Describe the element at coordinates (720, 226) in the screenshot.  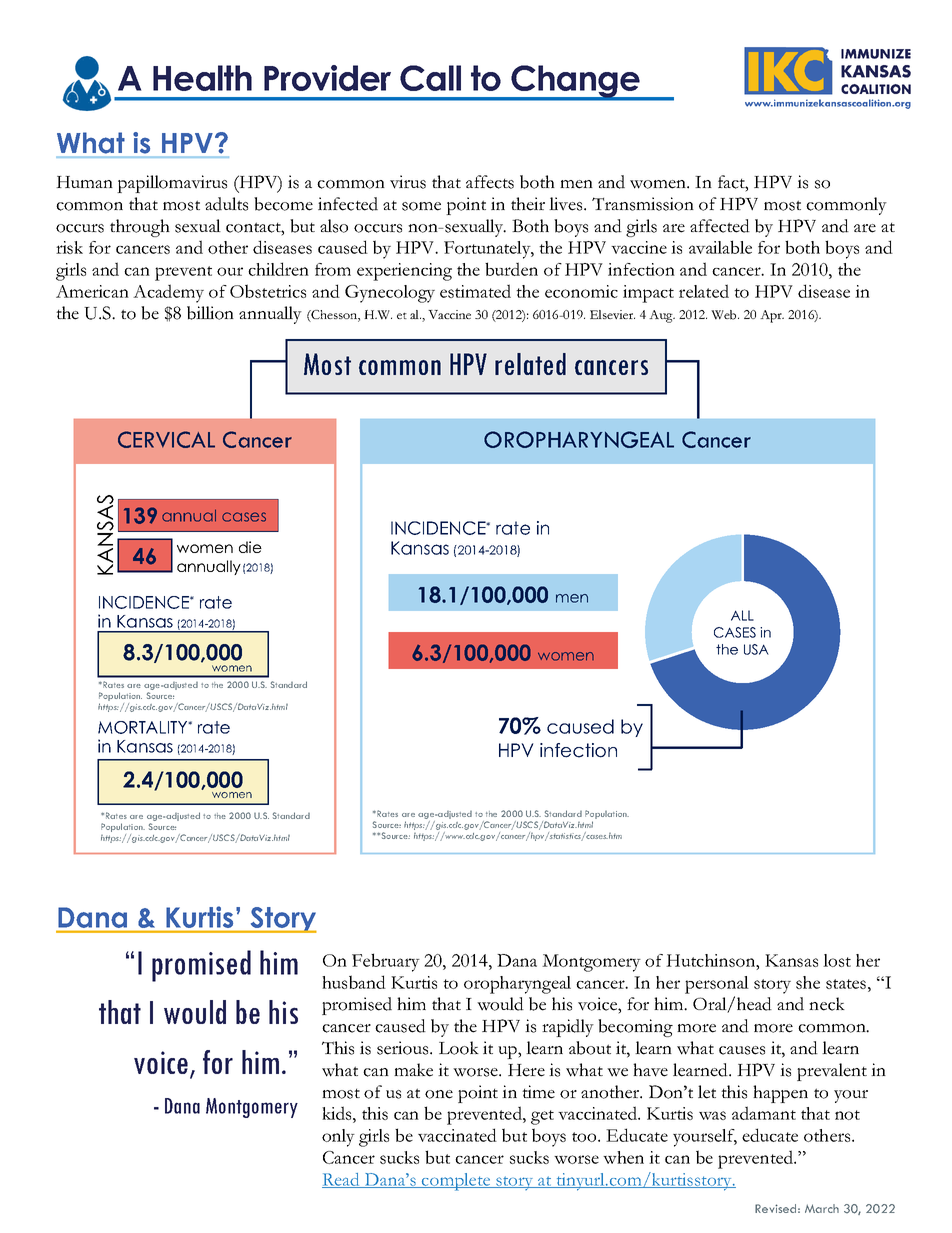
I see `affected` at that location.
